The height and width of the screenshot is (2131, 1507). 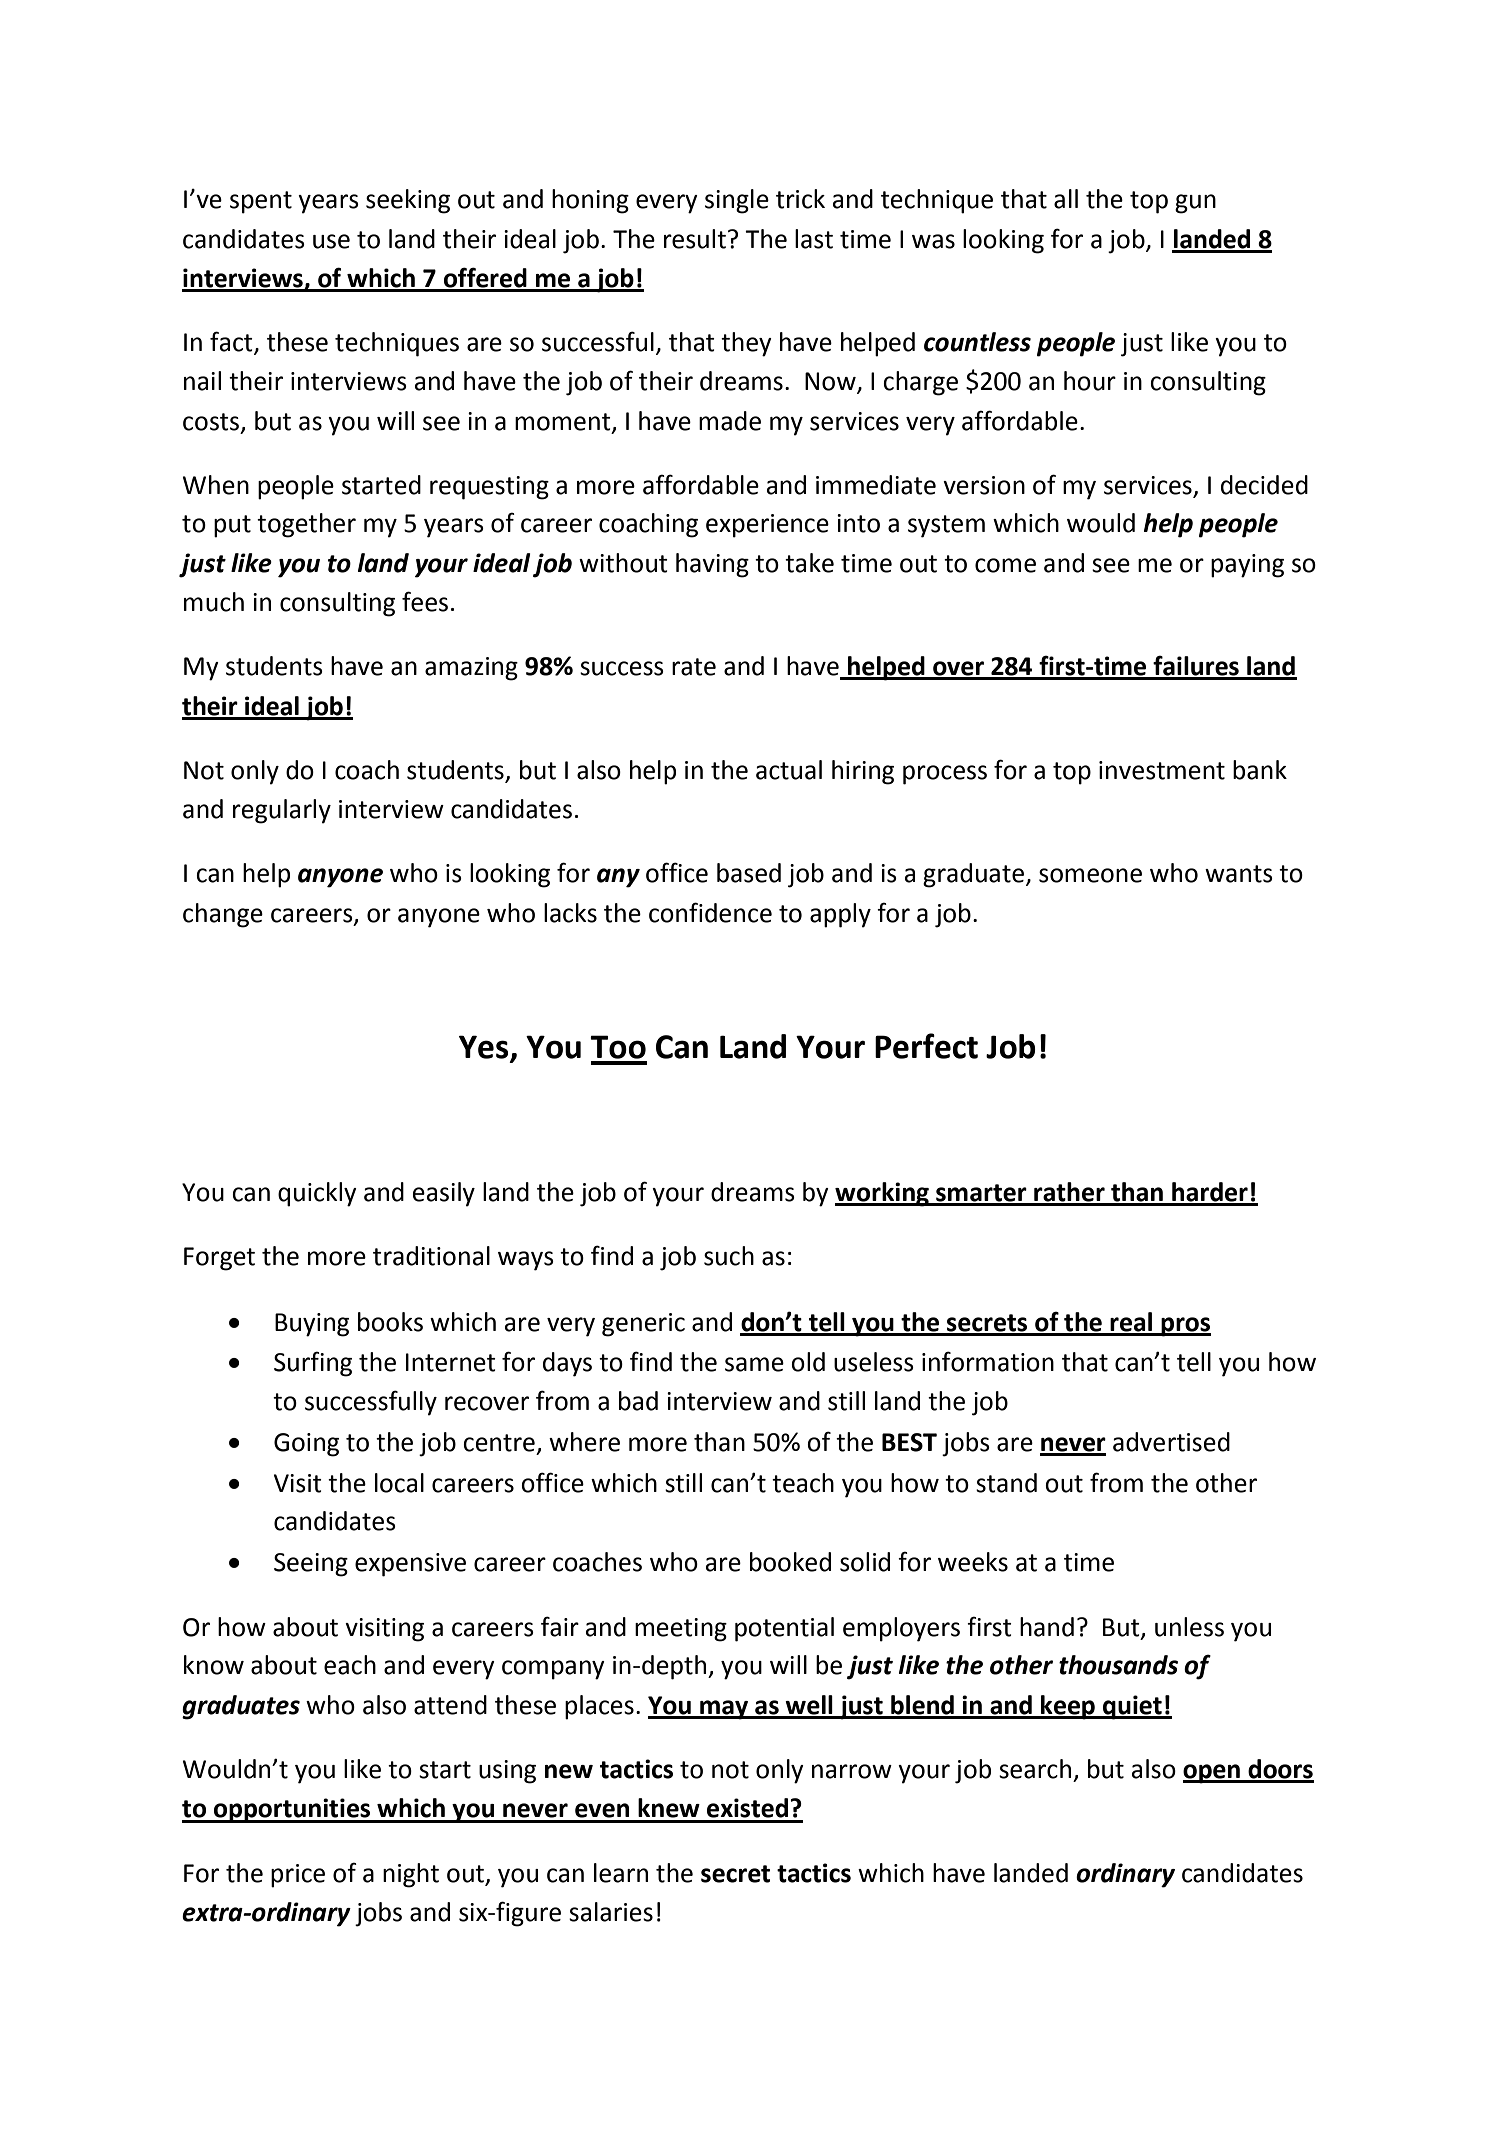 I want to click on spent, so click(x=261, y=202).
